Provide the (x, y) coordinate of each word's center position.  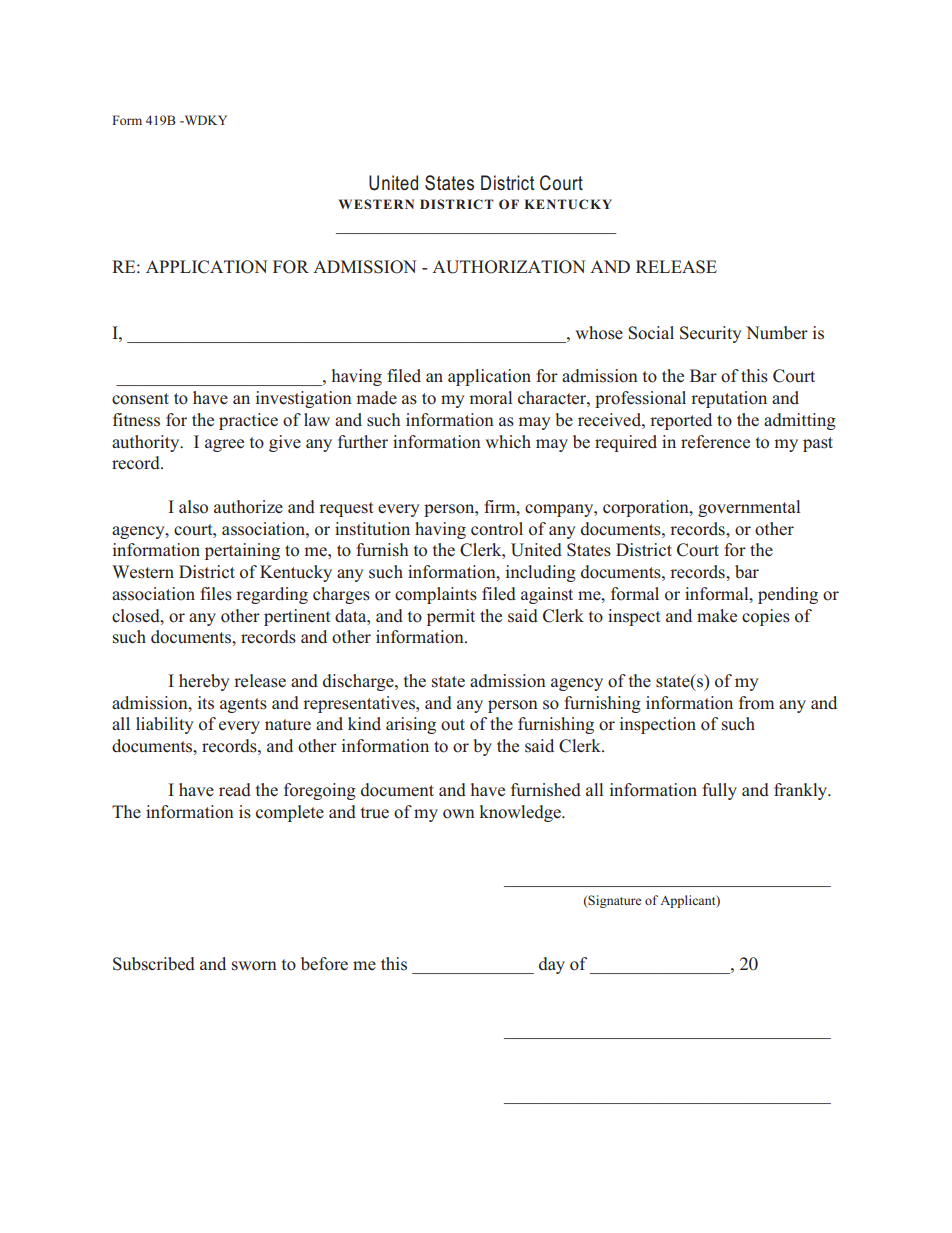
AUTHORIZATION (509, 267)
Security (711, 334)
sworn (254, 966)
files (216, 594)
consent (140, 399)
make (717, 616)
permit (451, 617)
